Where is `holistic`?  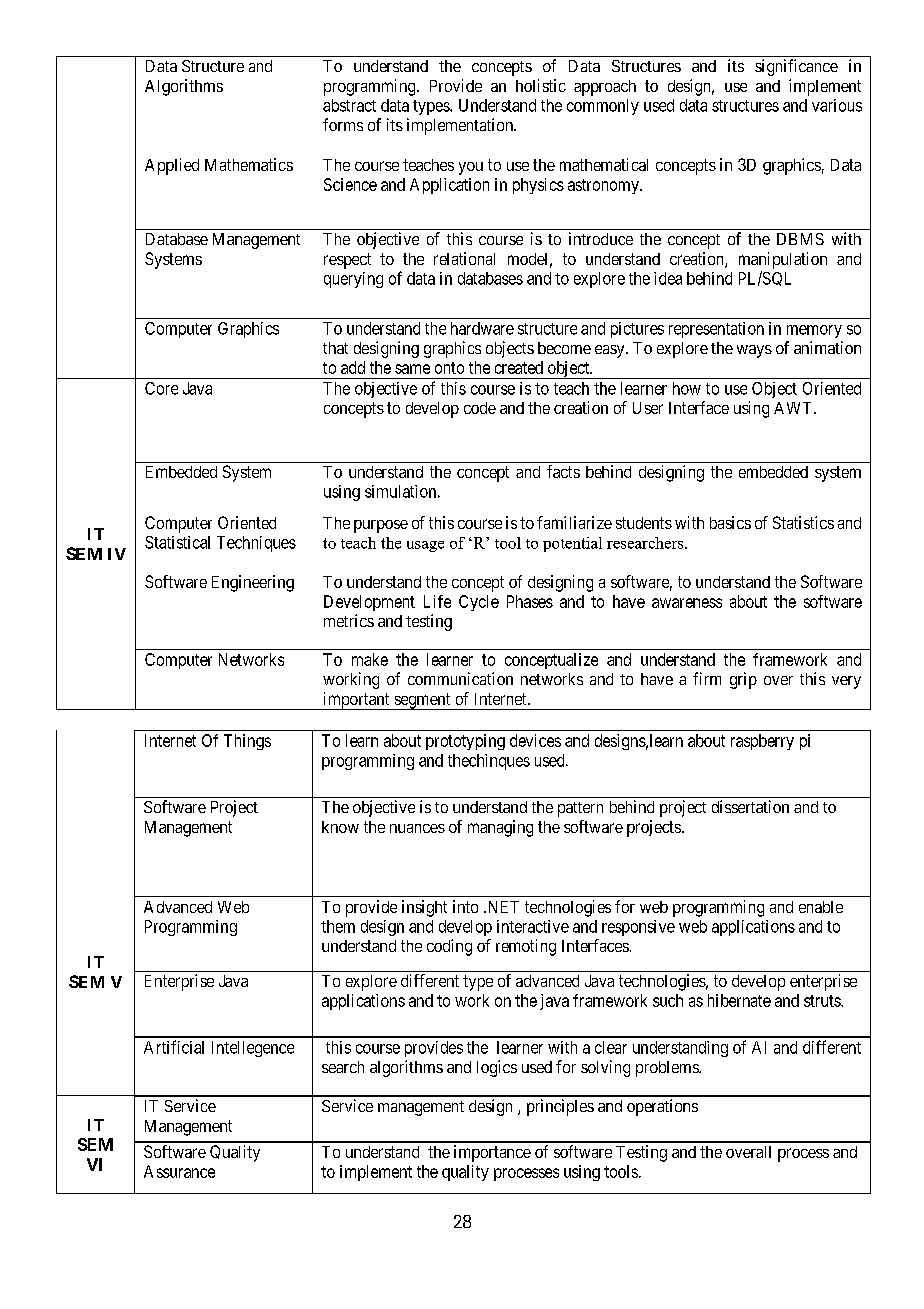
holistic is located at coordinates (541, 85).
